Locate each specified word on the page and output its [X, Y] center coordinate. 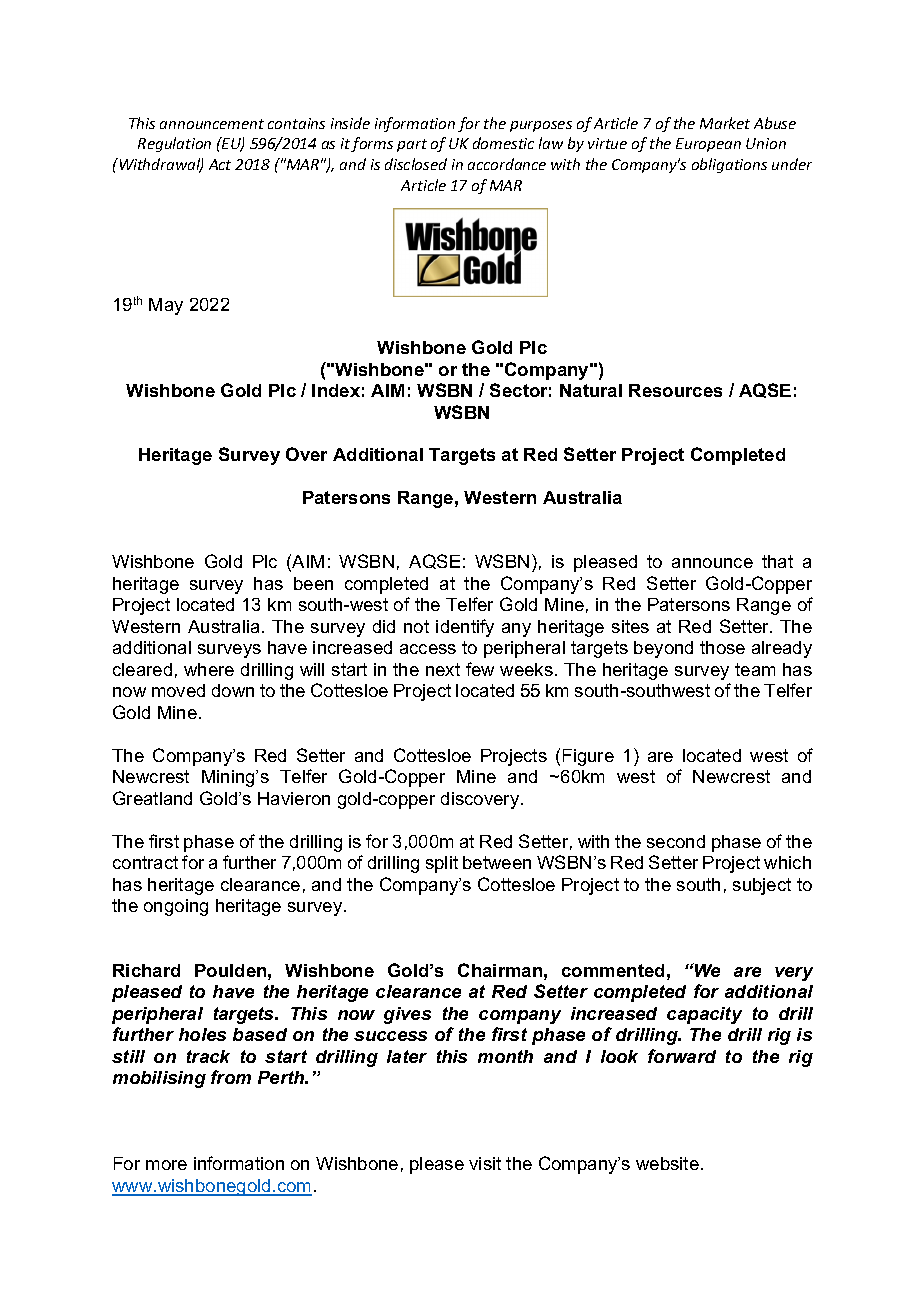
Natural [591, 390]
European [708, 145]
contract [145, 862]
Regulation [174, 144]
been [313, 583]
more [166, 1165]
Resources [675, 390]
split [442, 864]
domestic [503, 143]
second [676, 841]
